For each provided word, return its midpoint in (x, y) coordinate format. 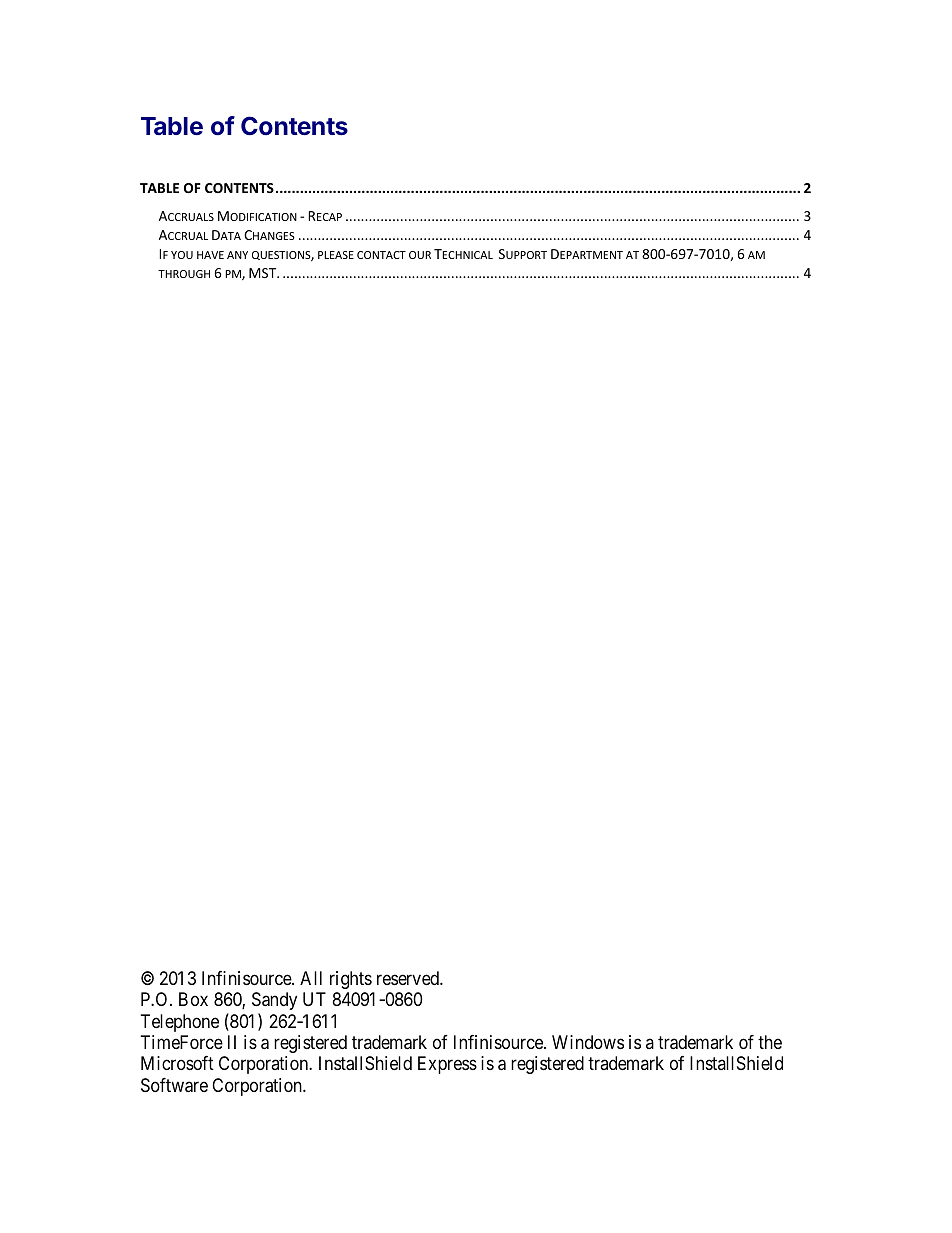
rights (351, 980)
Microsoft (177, 1063)
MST (264, 273)
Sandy (274, 1001)
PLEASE (336, 255)
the (770, 1042)
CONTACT (381, 255)
